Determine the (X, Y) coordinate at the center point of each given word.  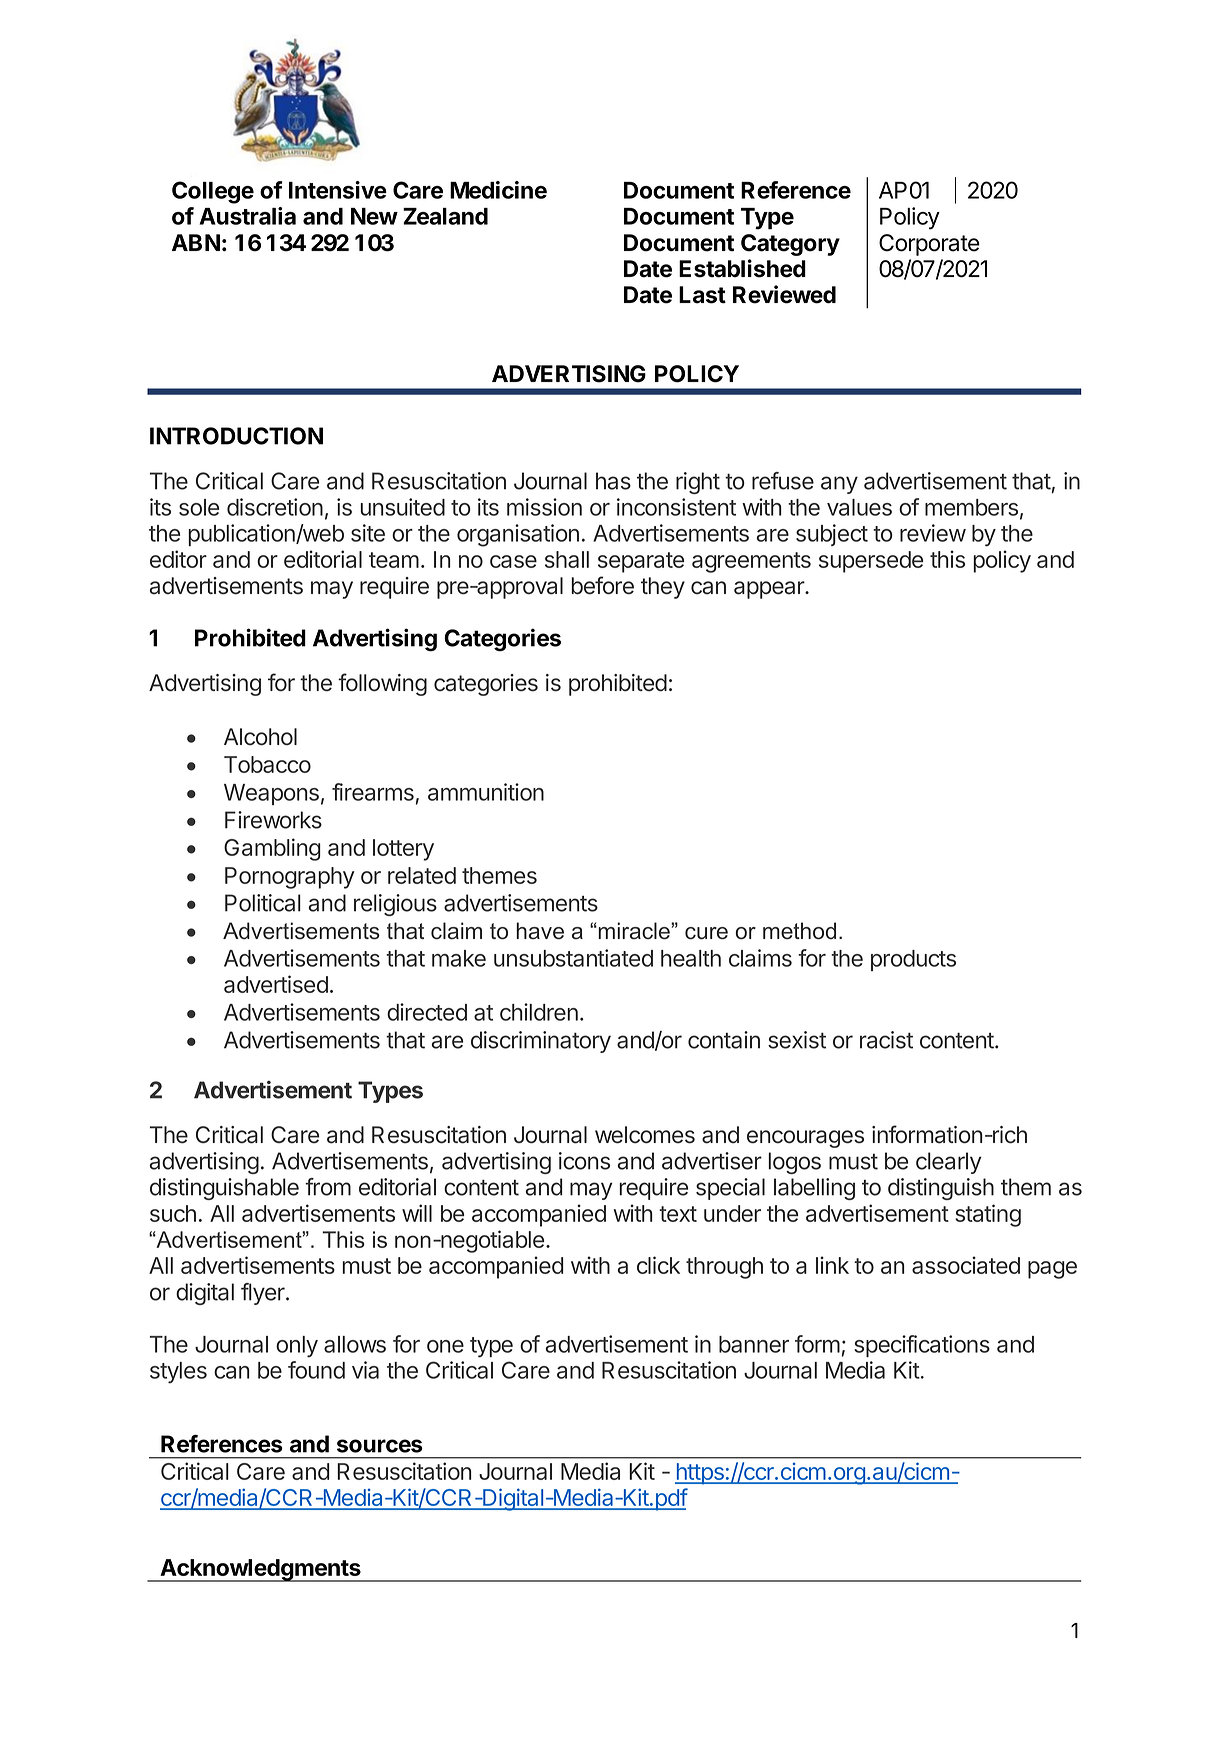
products (913, 960)
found (316, 1370)
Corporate (929, 245)
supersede (871, 562)
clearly (949, 1163)
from (328, 1187)
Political (263, 903)
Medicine (498, 190)
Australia (247, 216)
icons (584, 1161)
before (602, 585)
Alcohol (260, 737)
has (613, 481)
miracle (634, 931)
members (971, 507)
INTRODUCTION (236, 436)
